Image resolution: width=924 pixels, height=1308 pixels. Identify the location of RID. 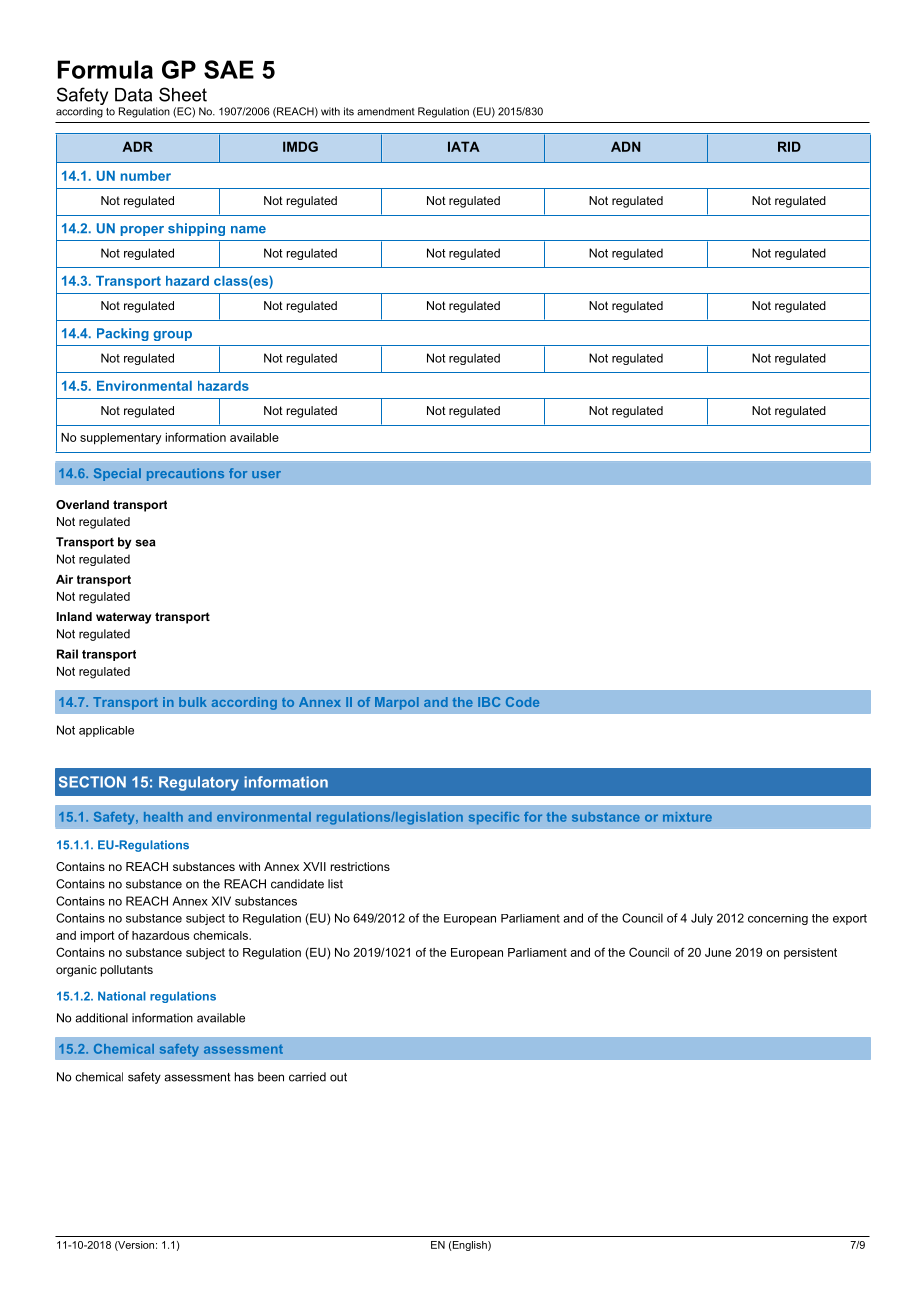
(789, 146).
